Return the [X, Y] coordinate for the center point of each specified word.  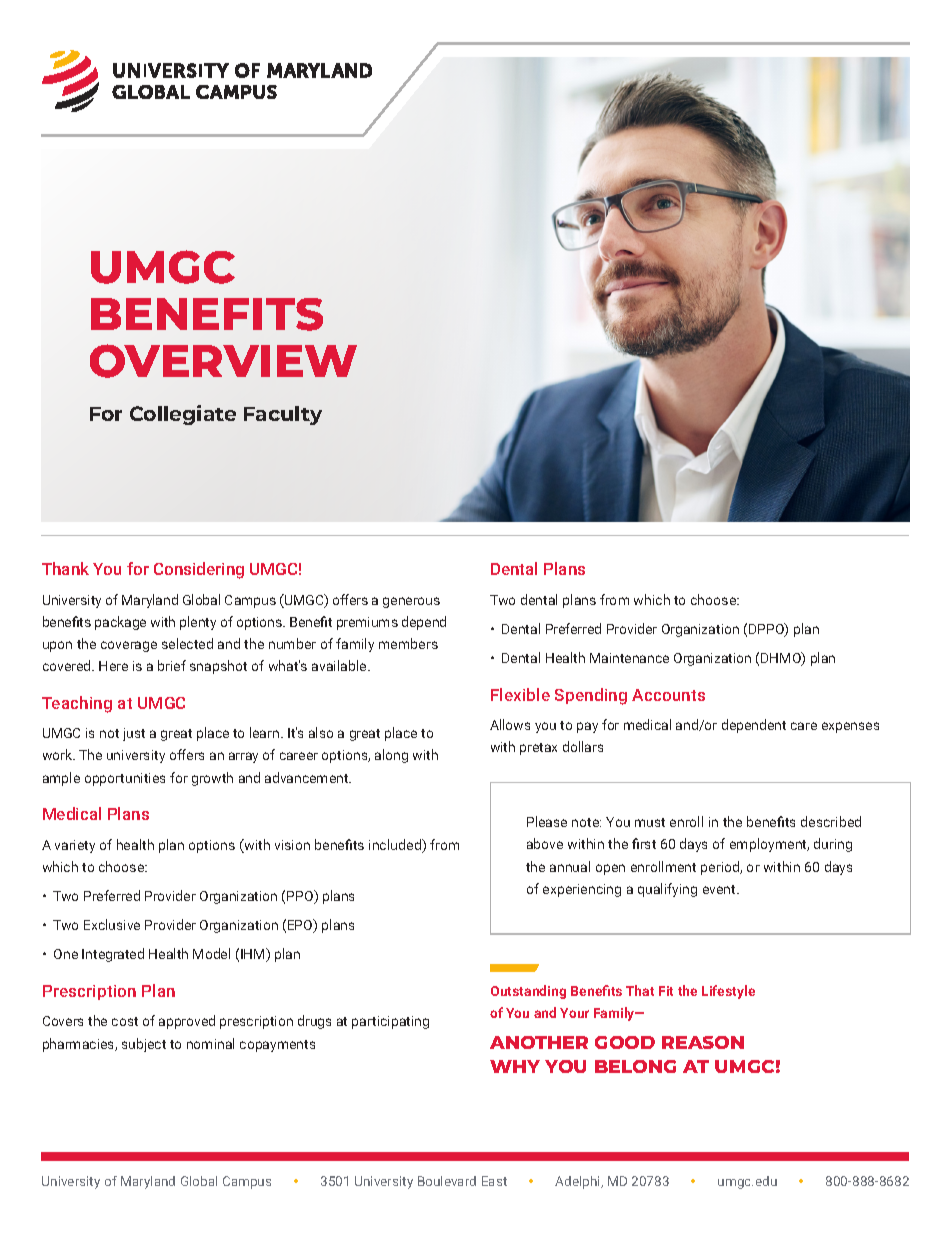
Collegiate [183, 415]
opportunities [125, 779]
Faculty [283, 415]
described [831, 821]
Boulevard [447, 1181]
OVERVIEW [223, 361]
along [391, 756]
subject [144, 1045]
